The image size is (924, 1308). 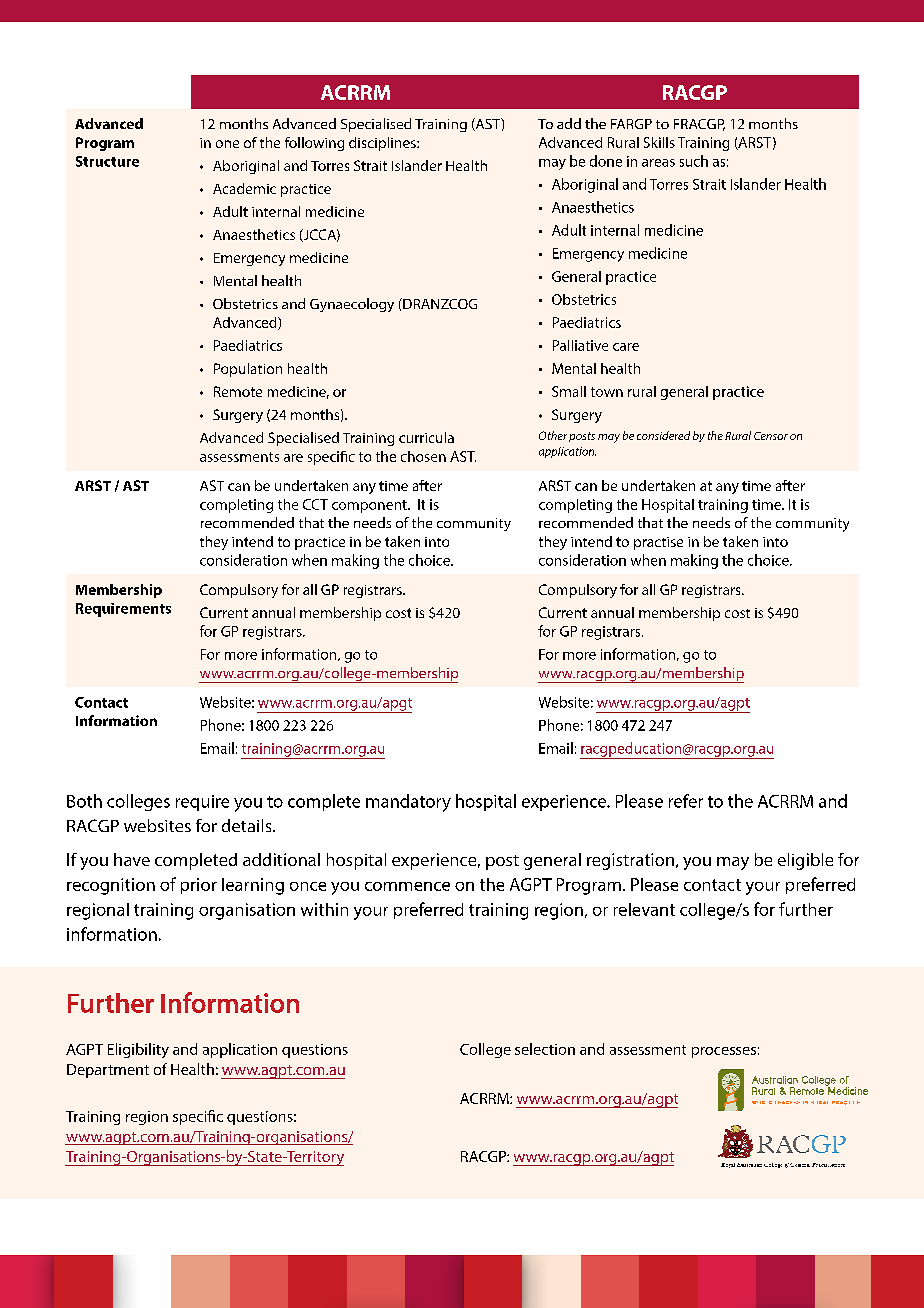 What do you see at coordinates (138, 1050) in the screenshot?
I see `Eligibility` at bounding box center [138, 1050].
